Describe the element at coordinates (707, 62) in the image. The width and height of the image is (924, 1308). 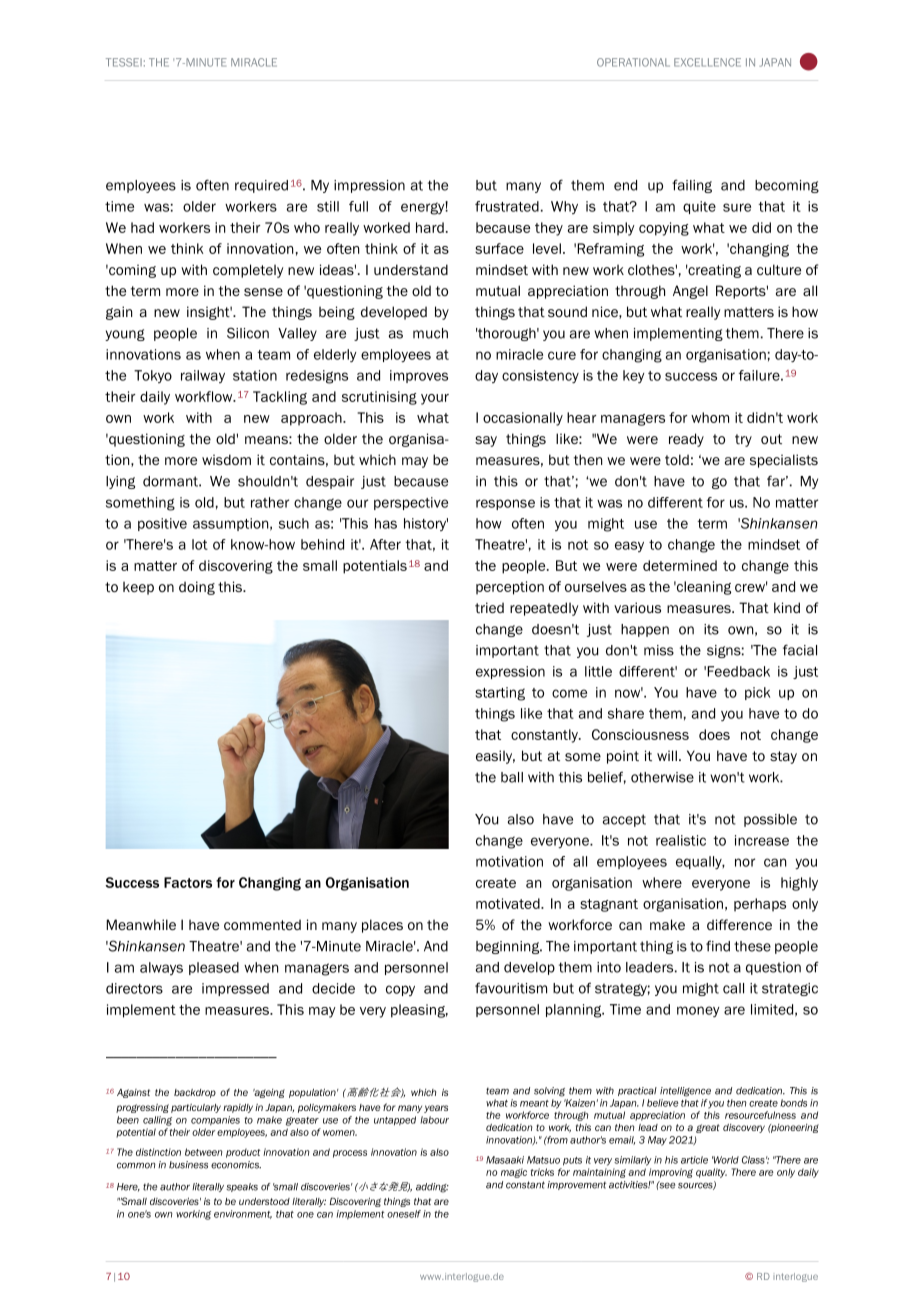
I see `EXCELLENCE` at that location.
